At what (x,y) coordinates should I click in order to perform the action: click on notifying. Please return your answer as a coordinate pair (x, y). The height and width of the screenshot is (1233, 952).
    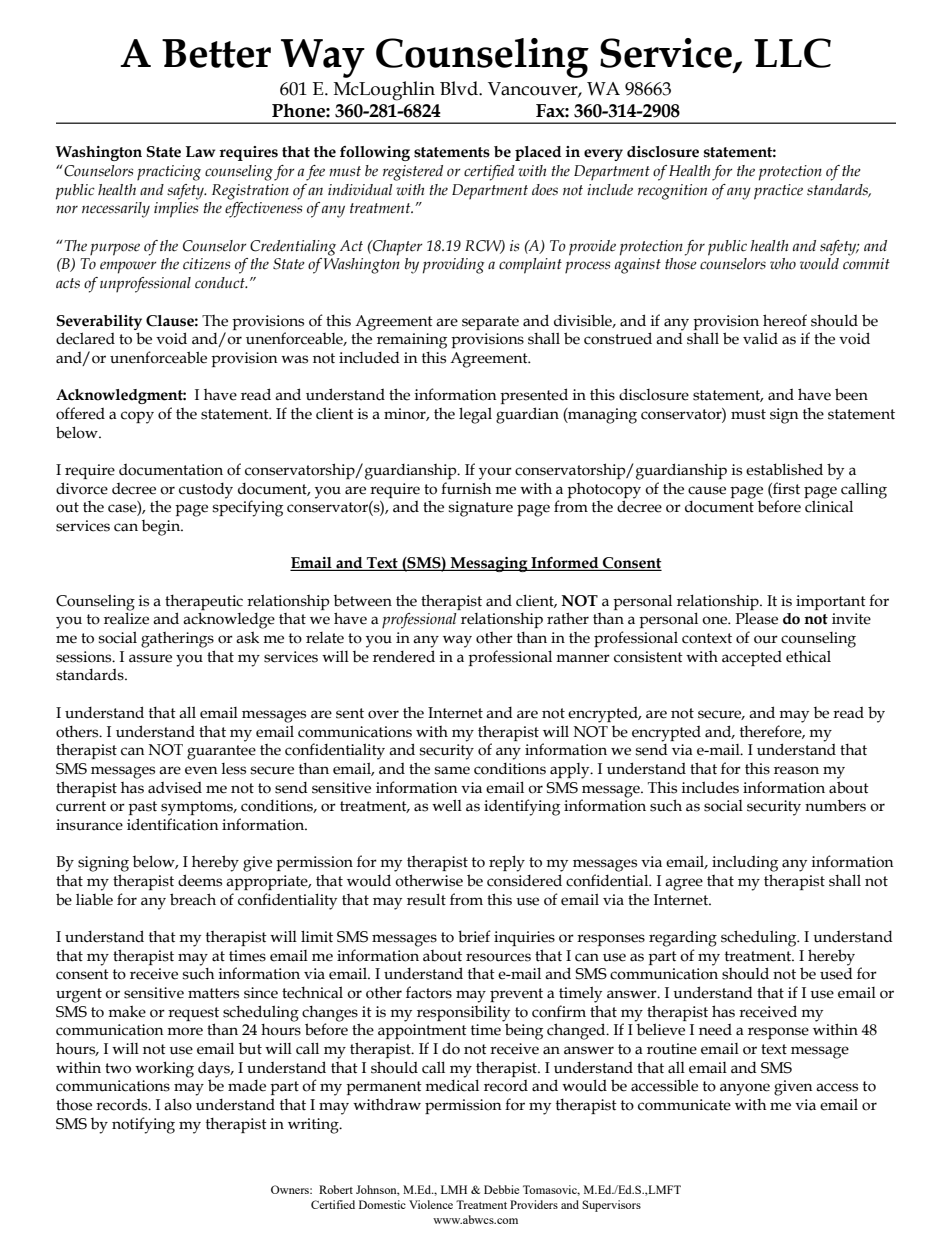
    Looking at the image, I should click on (143, 1125).
